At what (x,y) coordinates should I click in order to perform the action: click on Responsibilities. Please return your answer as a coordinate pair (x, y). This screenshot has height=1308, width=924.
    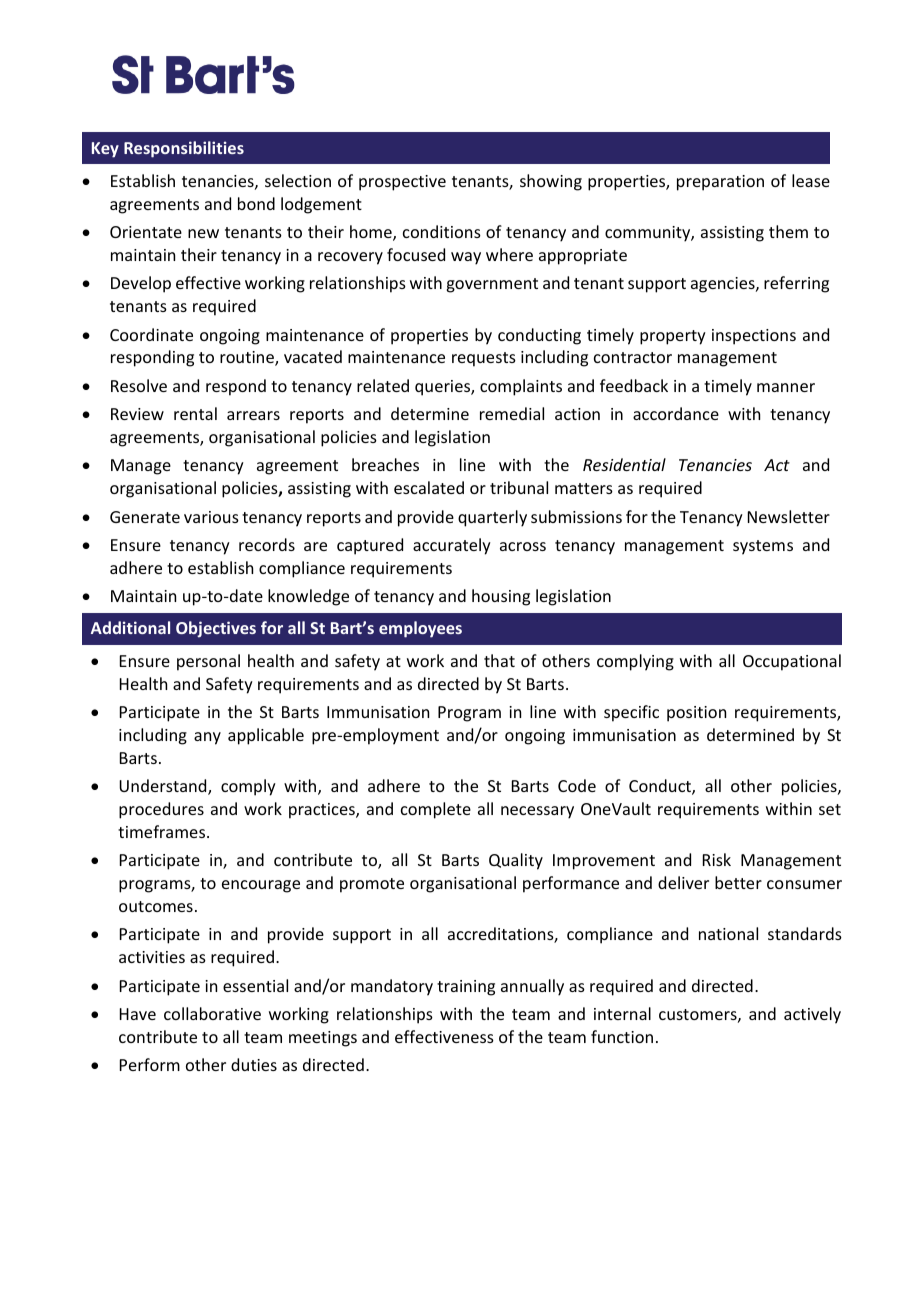
    Looking at the image, I should click on (184, 149).
